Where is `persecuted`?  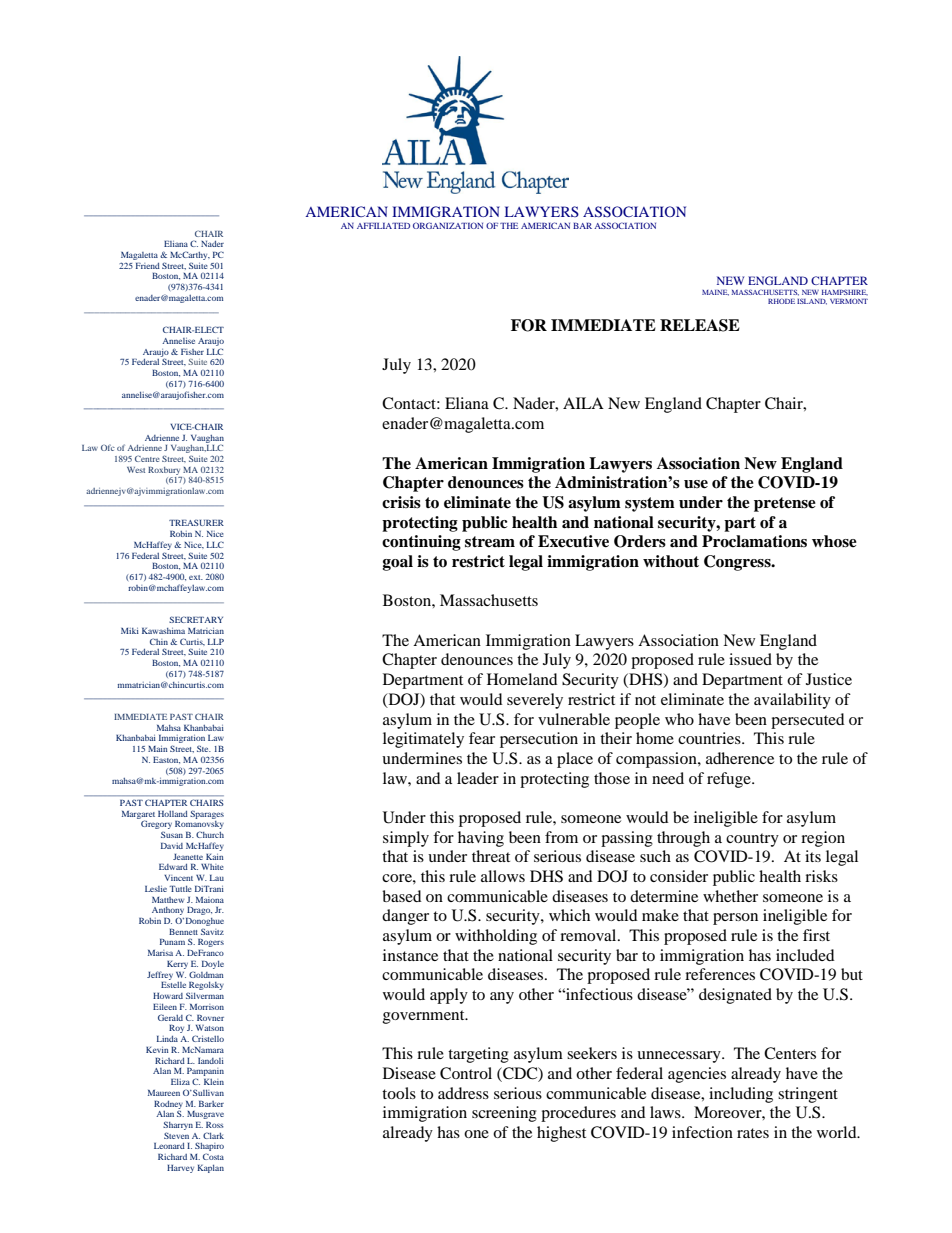
persecuted is located at coordinates (808, 721).
